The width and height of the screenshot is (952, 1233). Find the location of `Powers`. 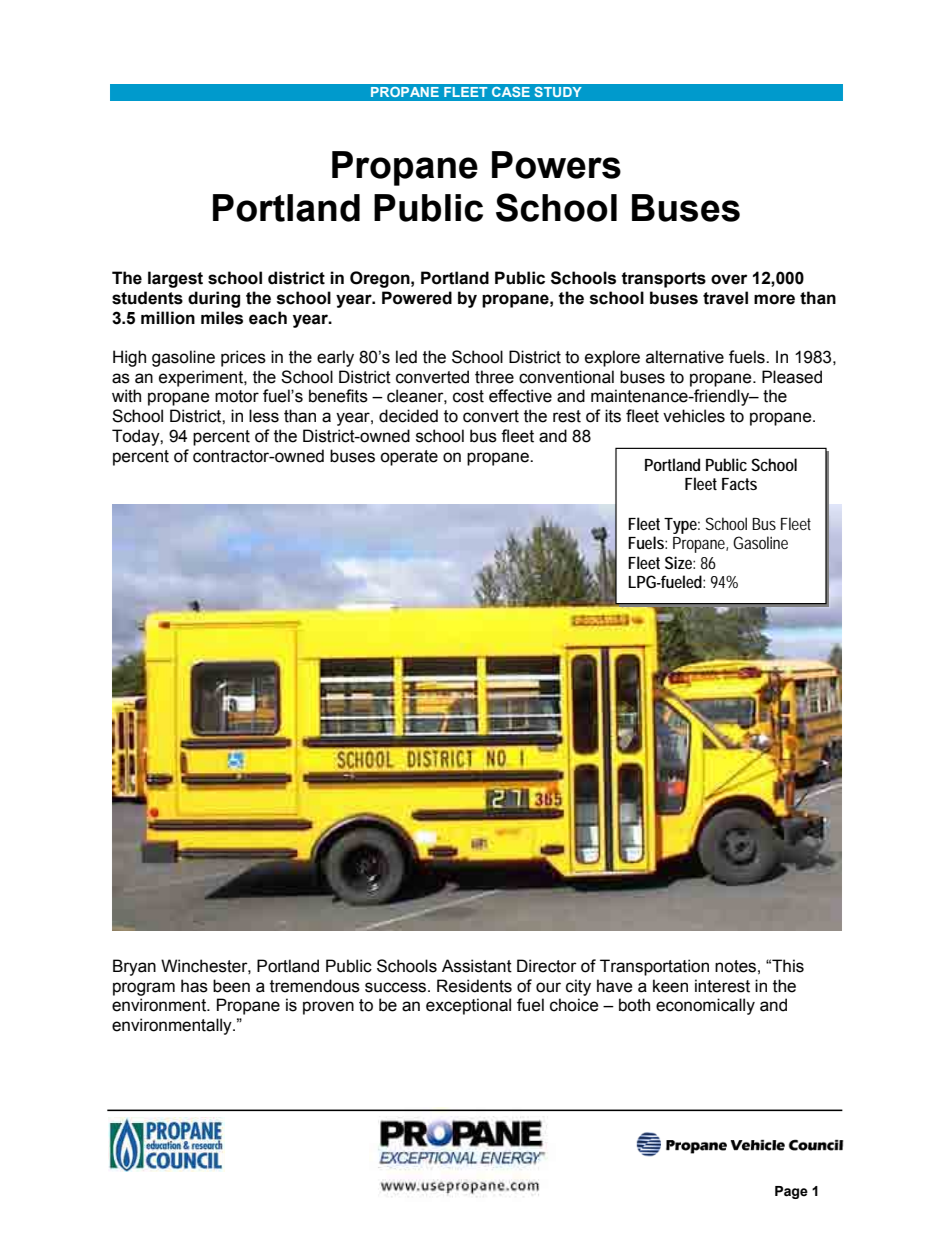

Powers is located at coordinates (556, 165).
